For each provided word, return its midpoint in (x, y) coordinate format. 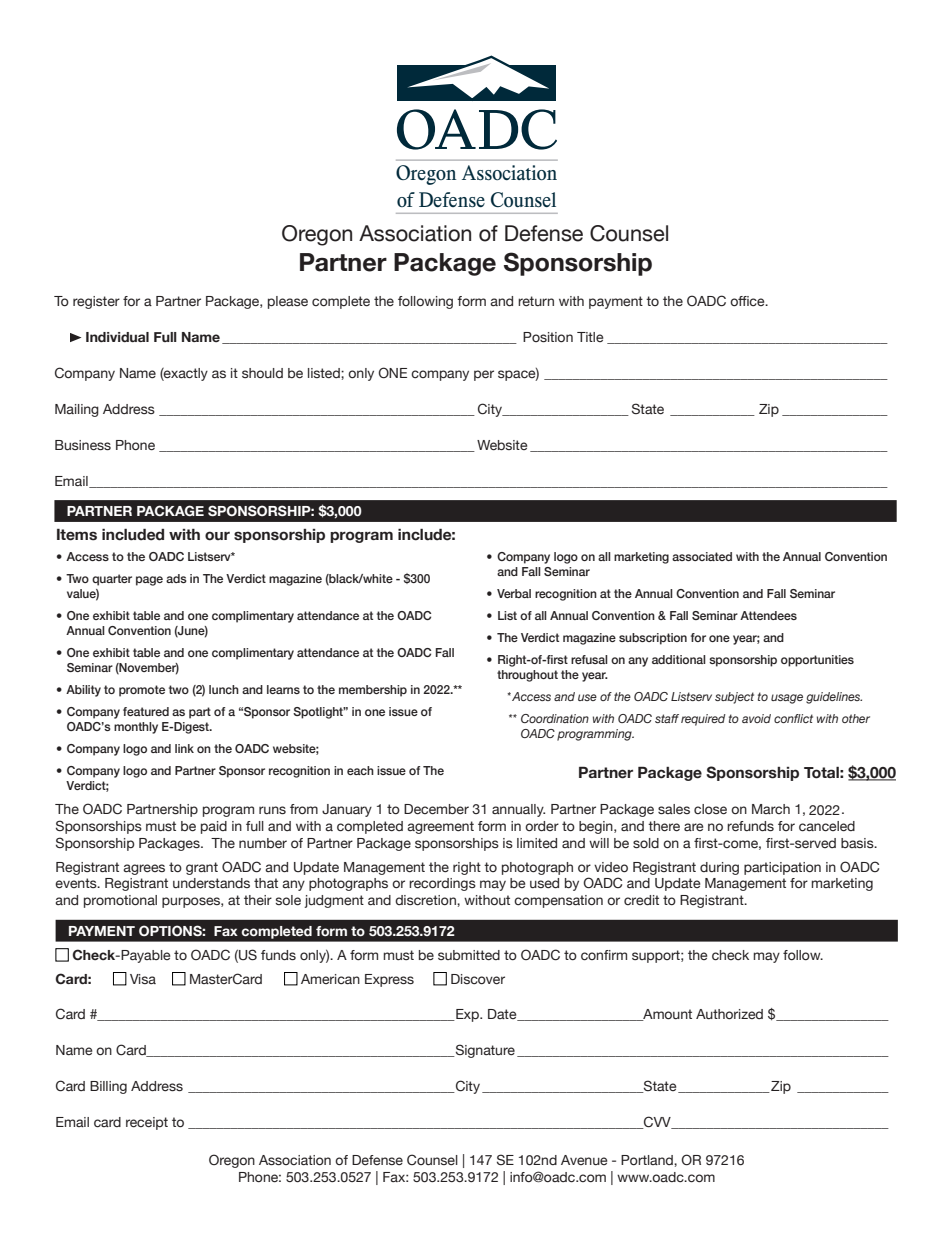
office (748, 301)
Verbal (514, 593)
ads (176, 578)
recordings (442, 884)
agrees (144, 869)
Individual (117, 337)
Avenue (584, 1160)
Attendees (768, 615)
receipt (147, 1123)
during (719, 868)
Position (548, 337)
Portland (648, 1160)
